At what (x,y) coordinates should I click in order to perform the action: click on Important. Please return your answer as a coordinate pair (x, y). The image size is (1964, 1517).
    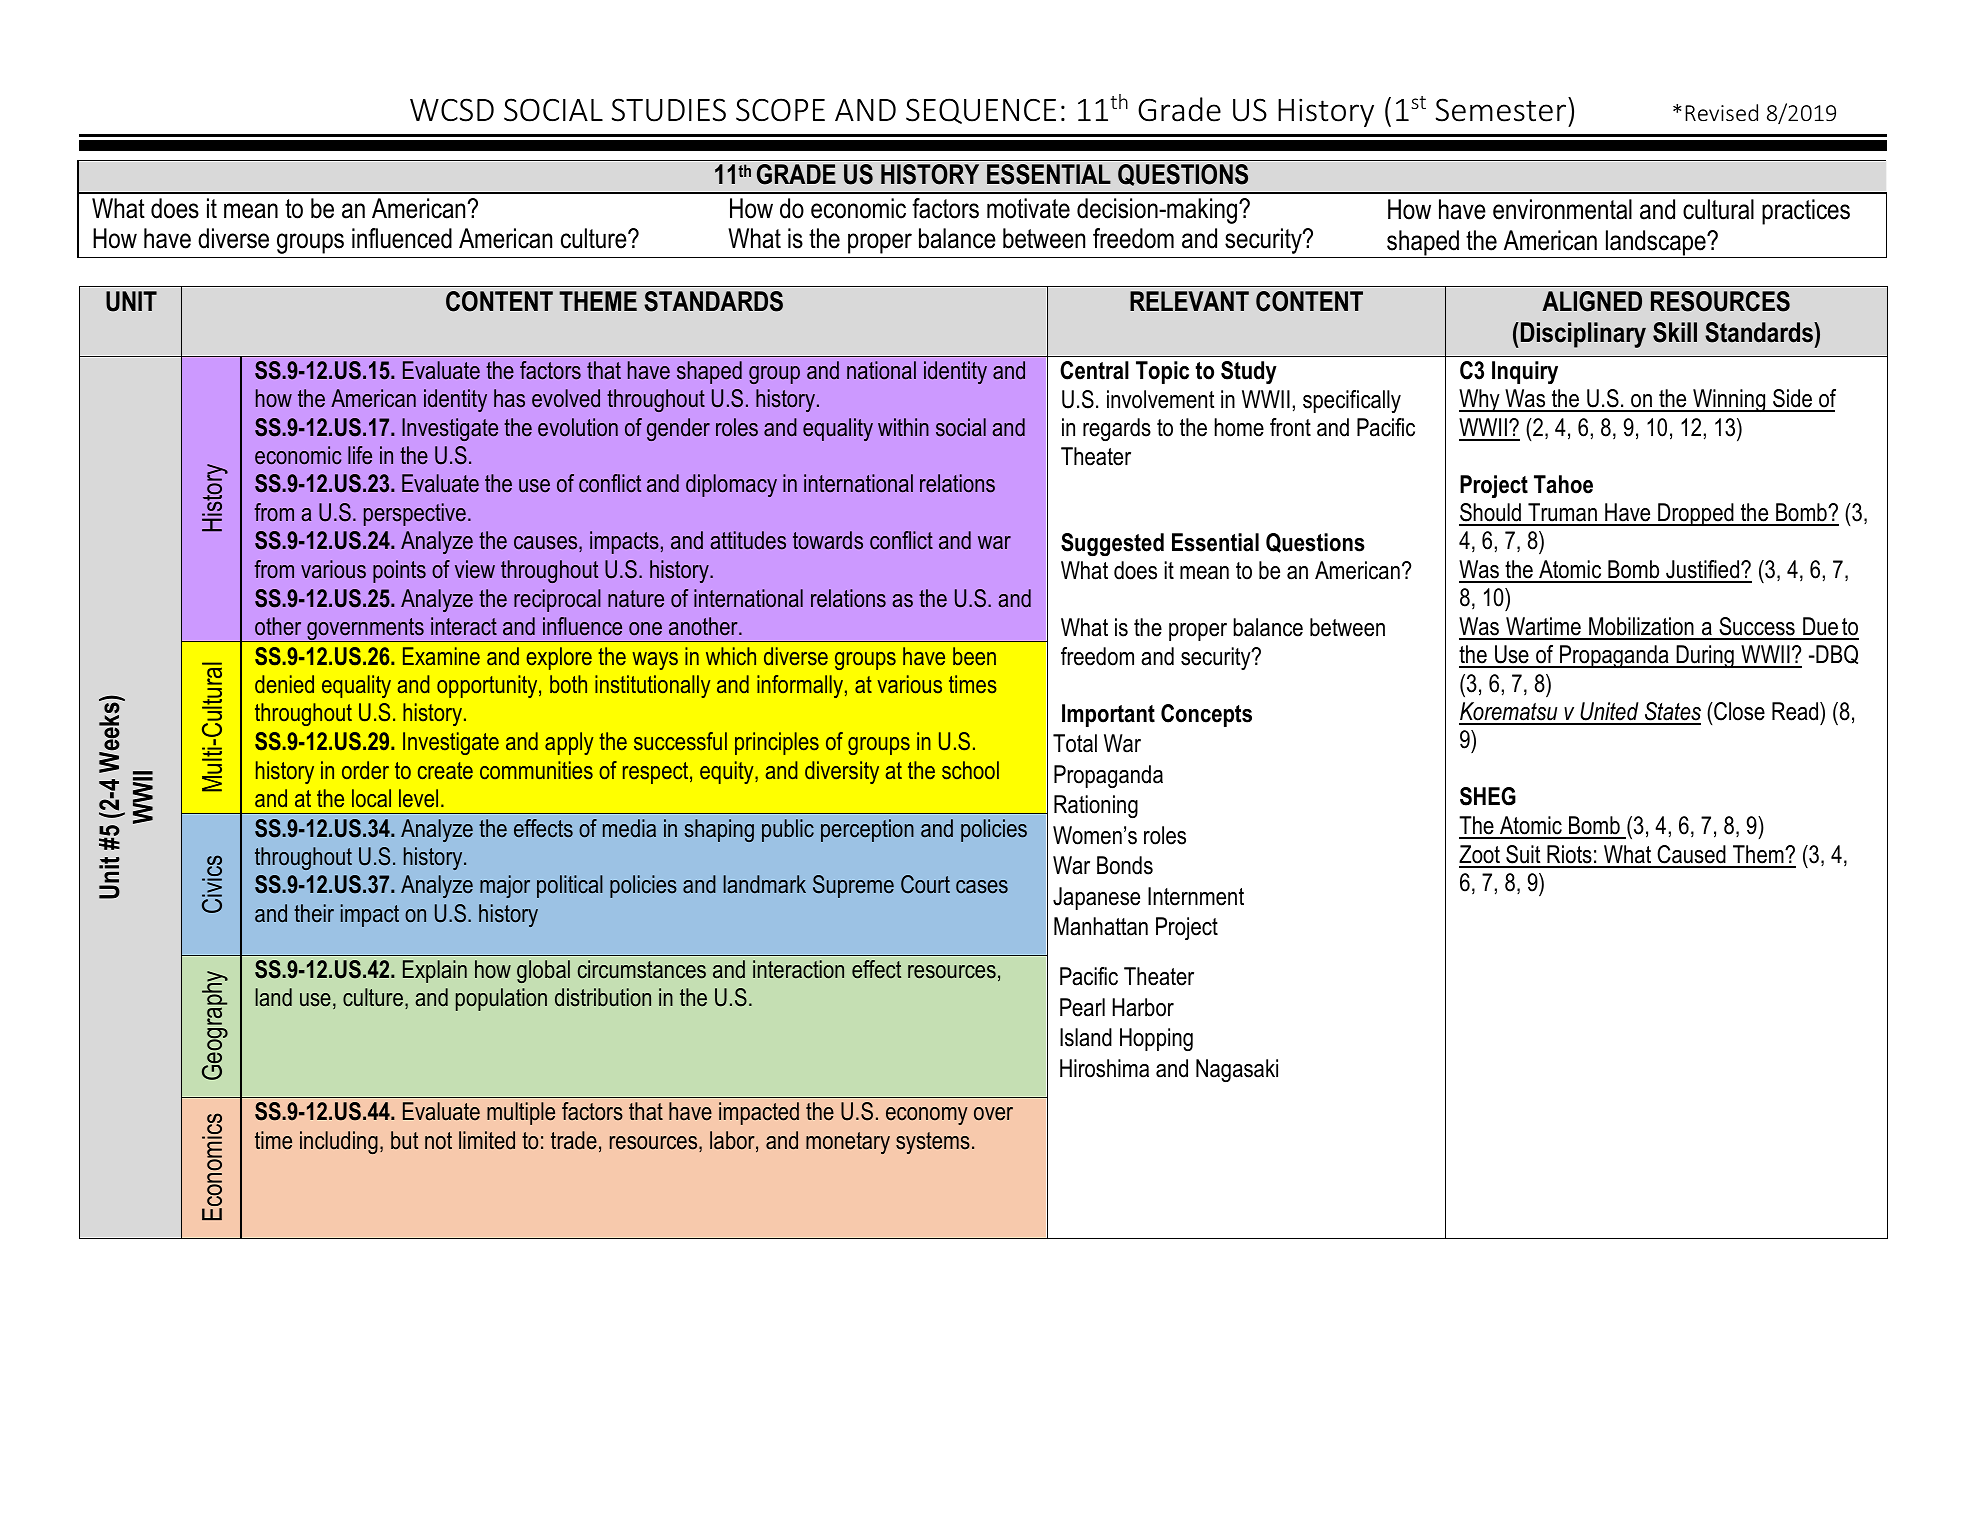
    Looking at the image, I should click on (1108, 715).
